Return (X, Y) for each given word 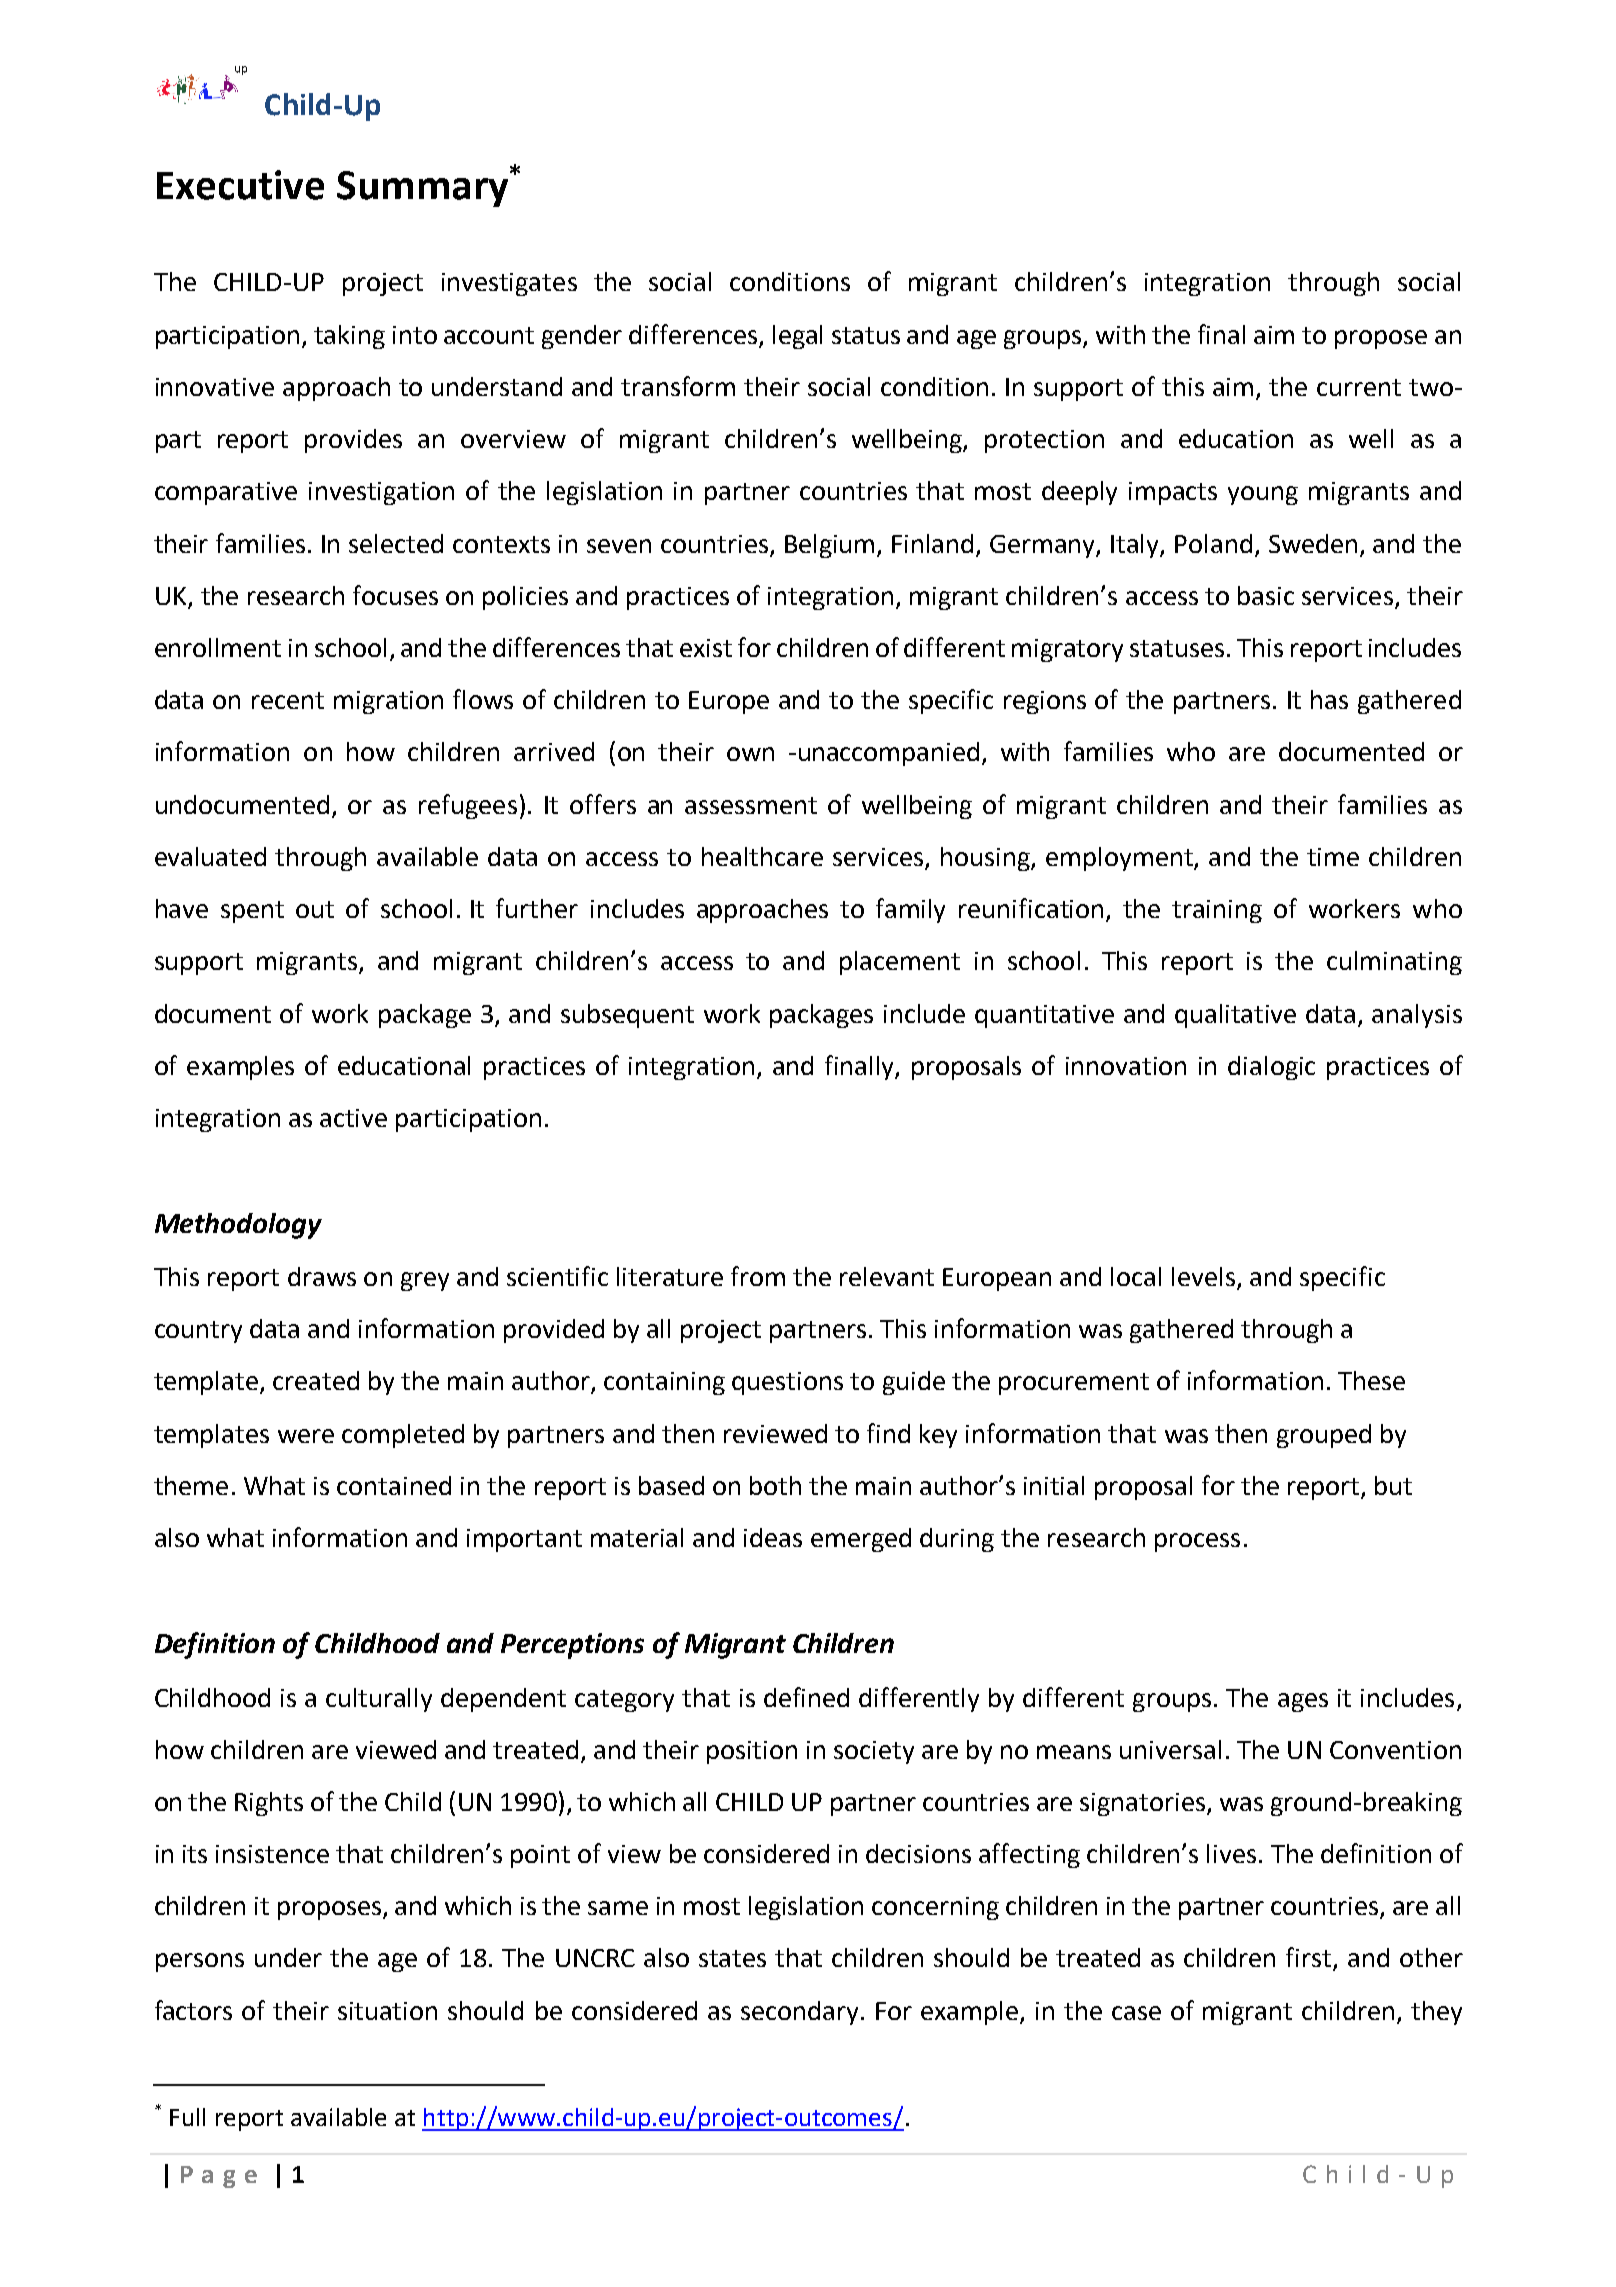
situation (387, 2011)
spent (252, 912)
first (1310, 1958)
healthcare (762, 856)
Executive (240, 185)
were (306, 1436)
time (1333, 857)
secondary (799, 2013)
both (775, 1485)
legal (797, 337)
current (1359, 387)
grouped (1324, 1436)
